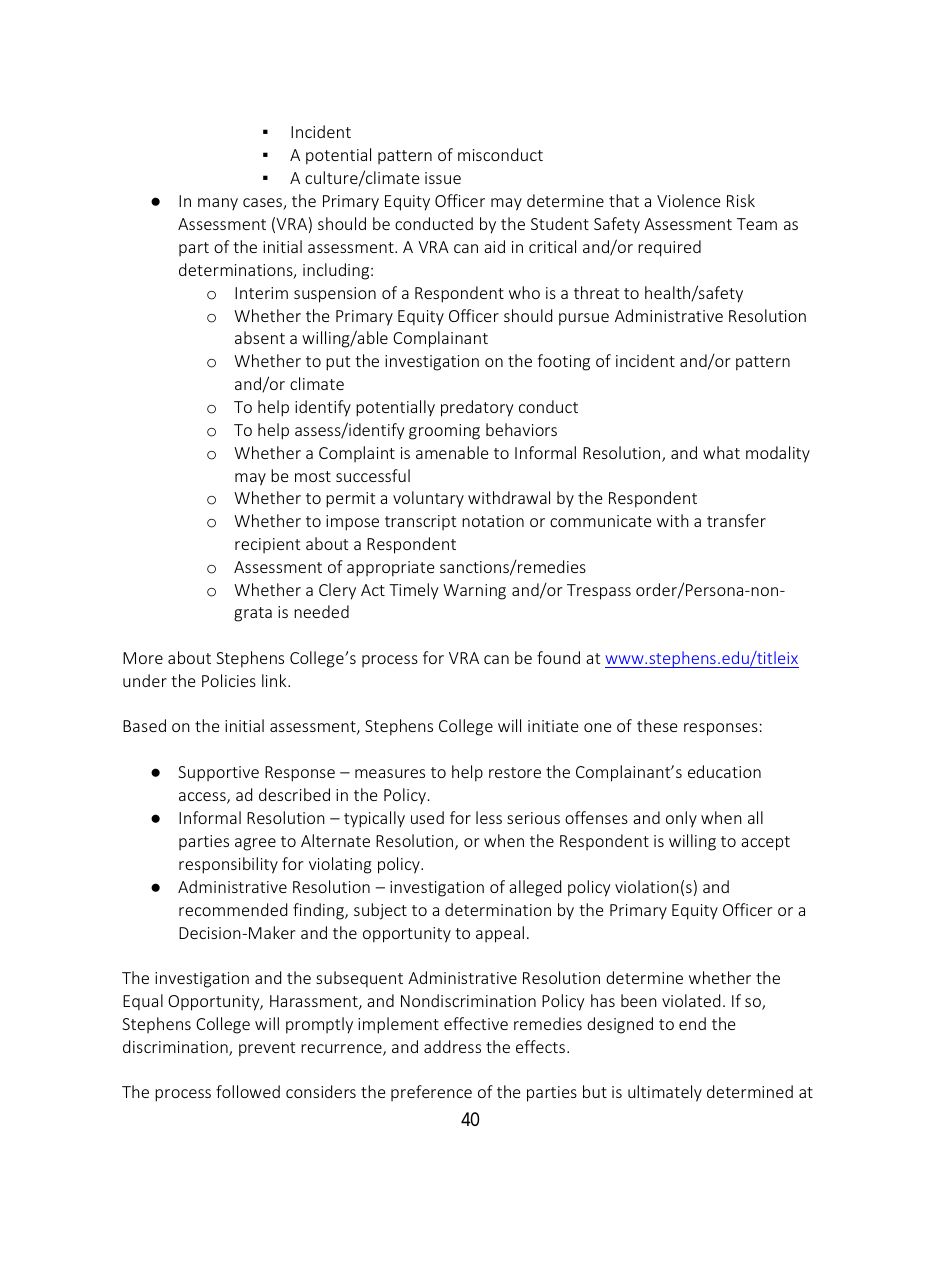 This image has width=952, height=1272. Describe the element at coordinates (599, 592) in the image. I see `Trespass` at that location.
